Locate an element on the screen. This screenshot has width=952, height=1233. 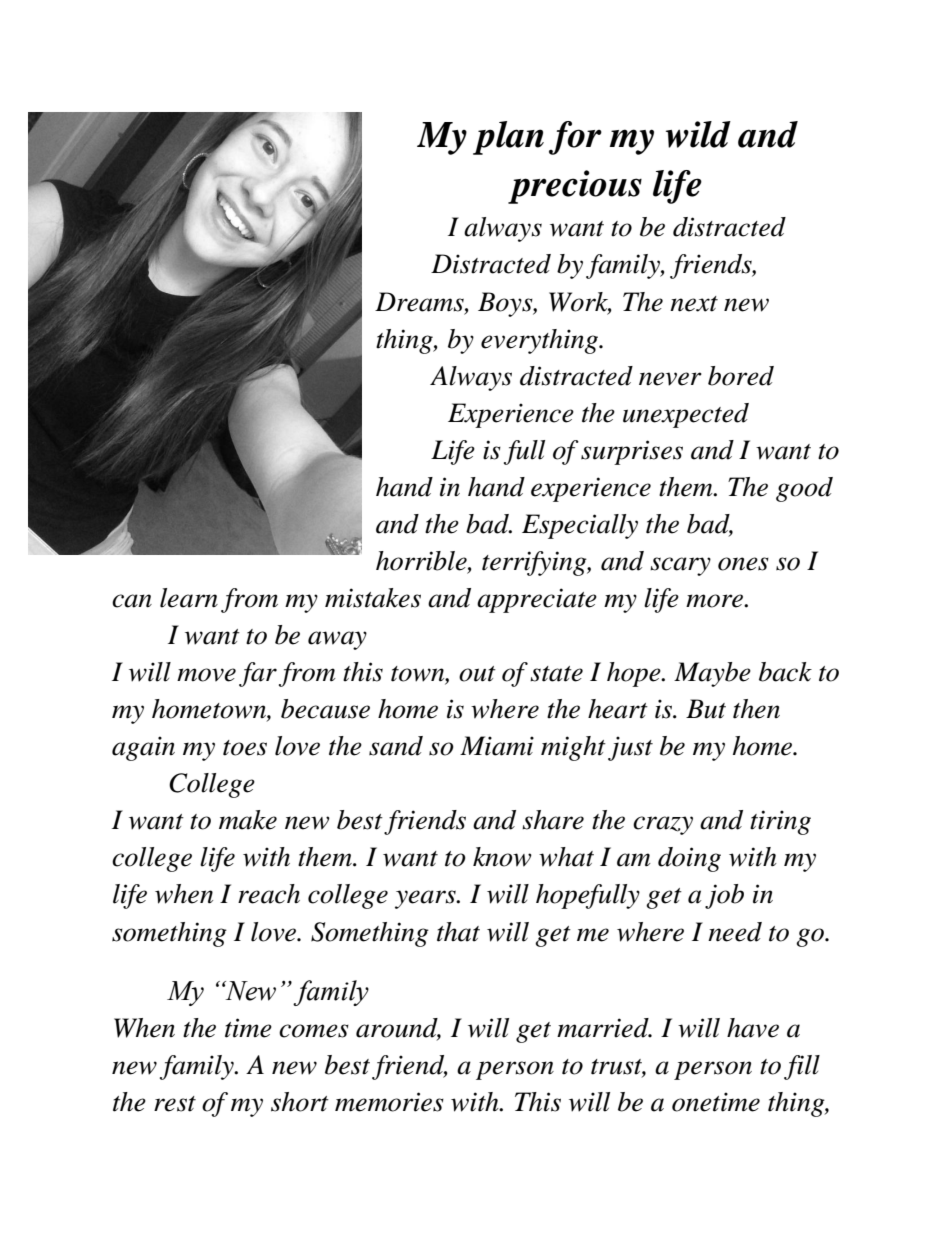
unexpected is located at coordinates (686, 415).
